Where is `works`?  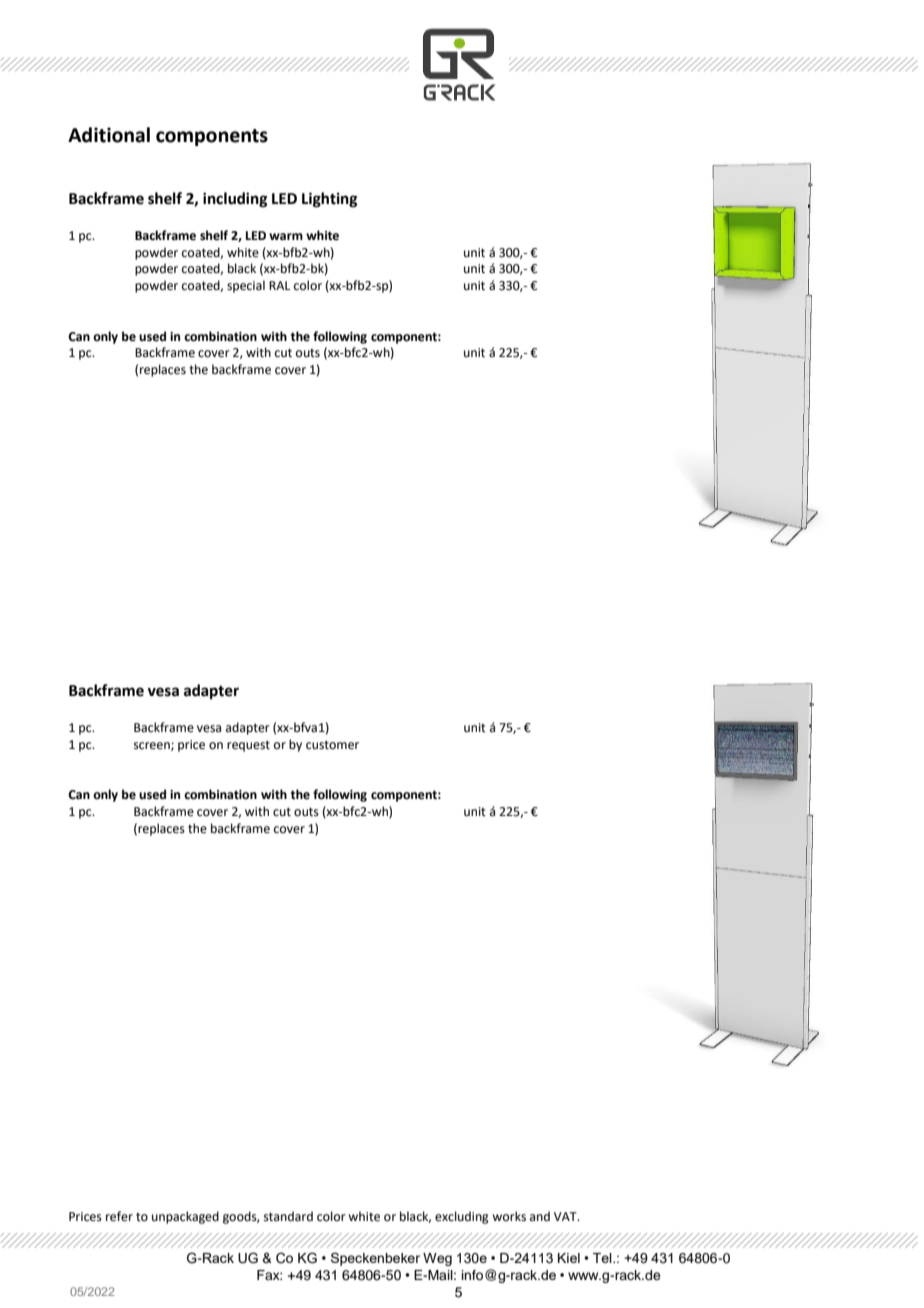
works is located at coordinates (509, 1216).
